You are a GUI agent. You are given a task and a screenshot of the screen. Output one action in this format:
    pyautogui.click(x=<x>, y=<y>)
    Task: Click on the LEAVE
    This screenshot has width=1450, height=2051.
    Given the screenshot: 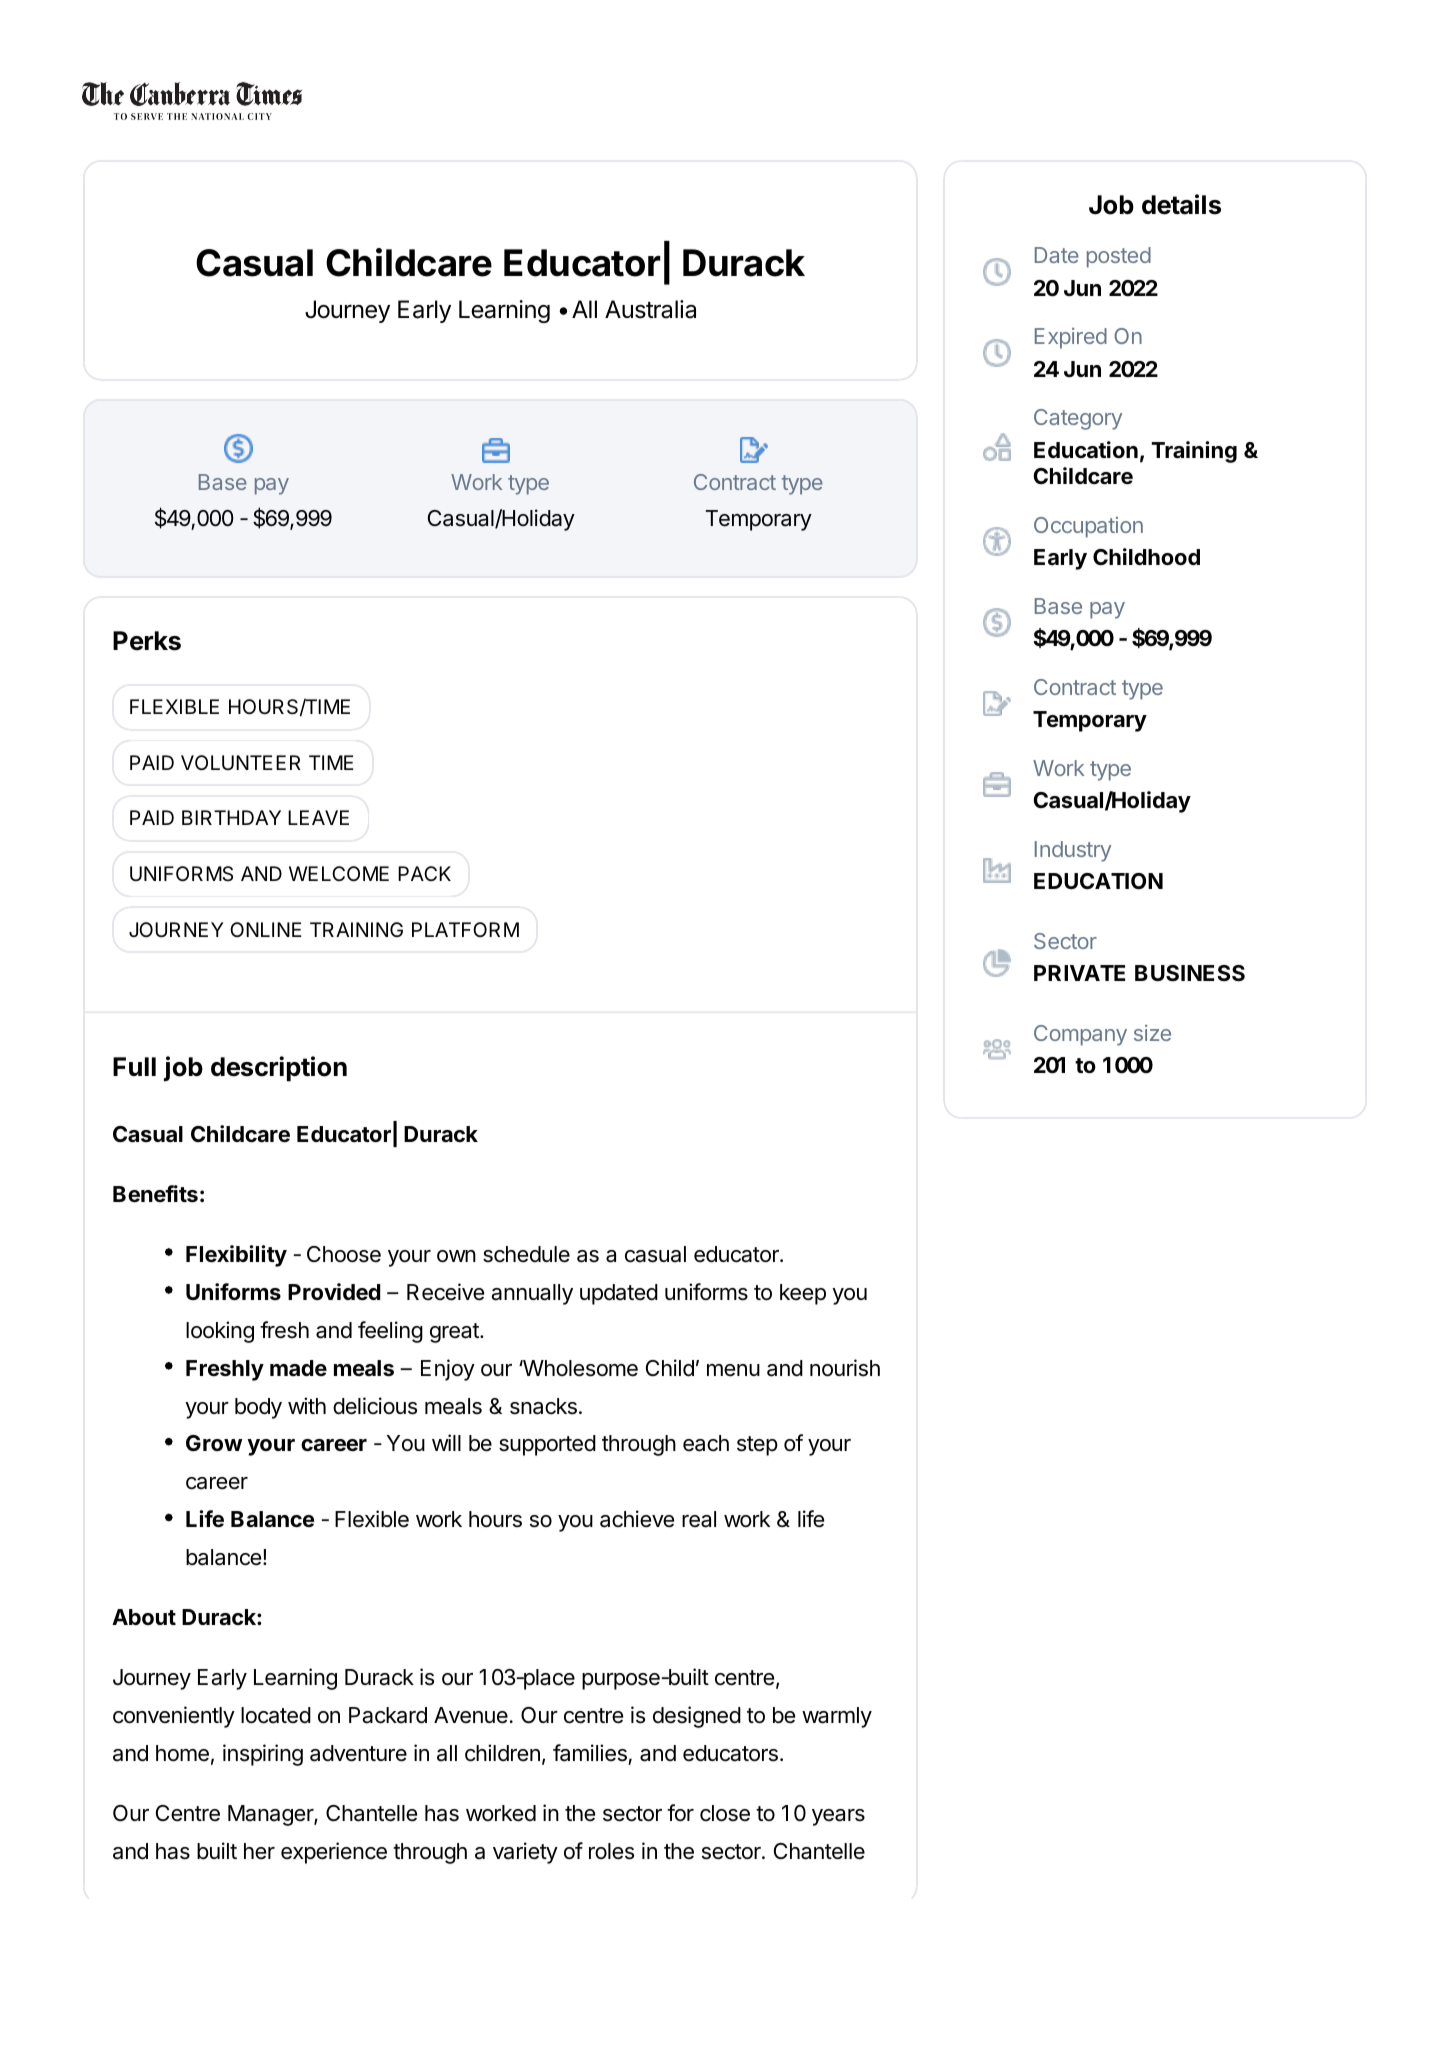 What is the action you would take?
    pyautogui.click(x=318, y=817)
